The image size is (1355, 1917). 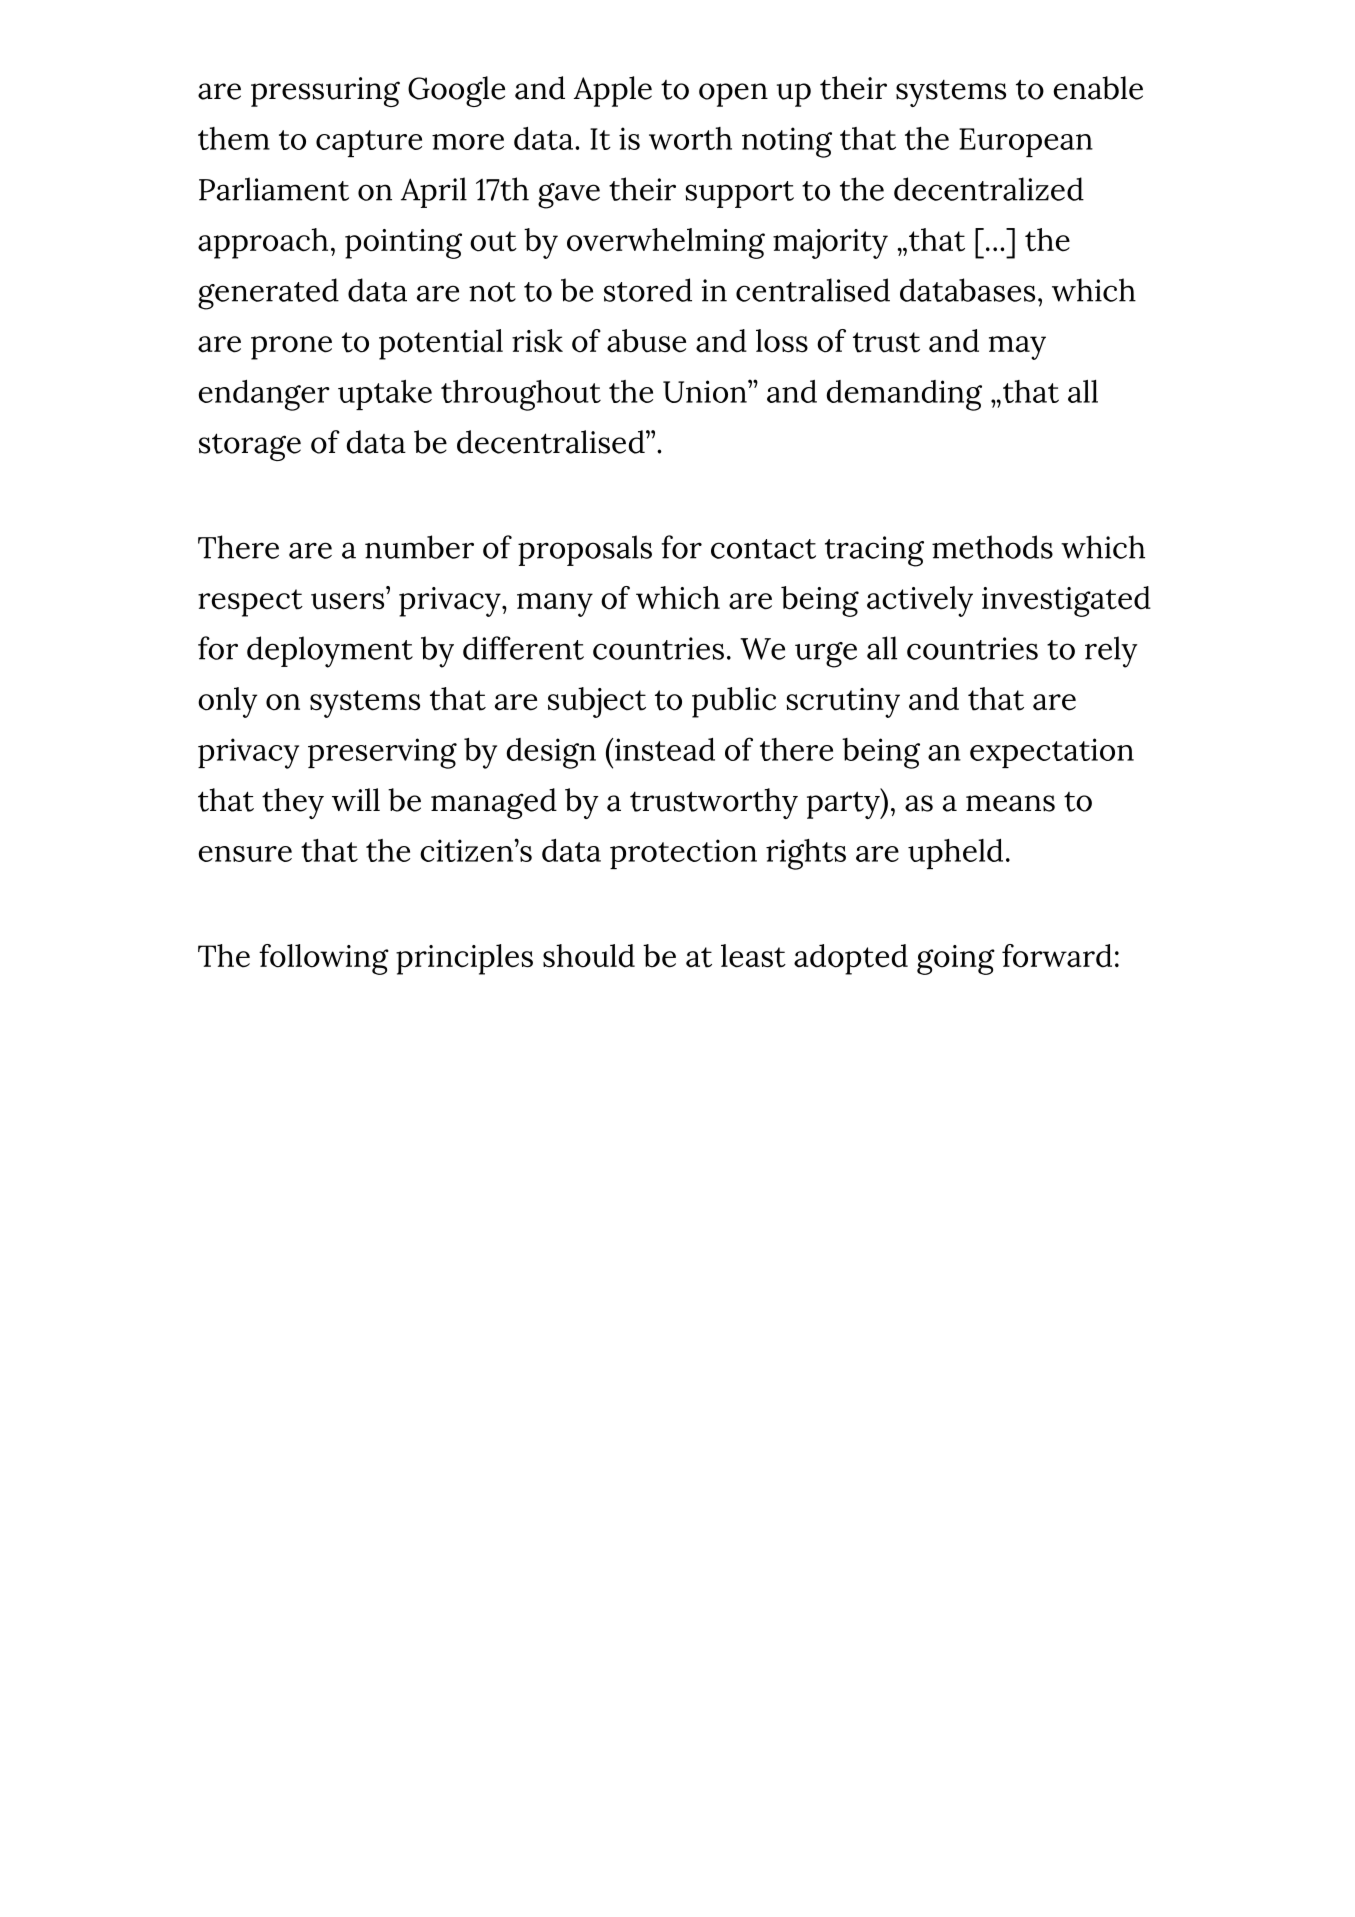 I want to click on number, so click(x=419, y=547).
